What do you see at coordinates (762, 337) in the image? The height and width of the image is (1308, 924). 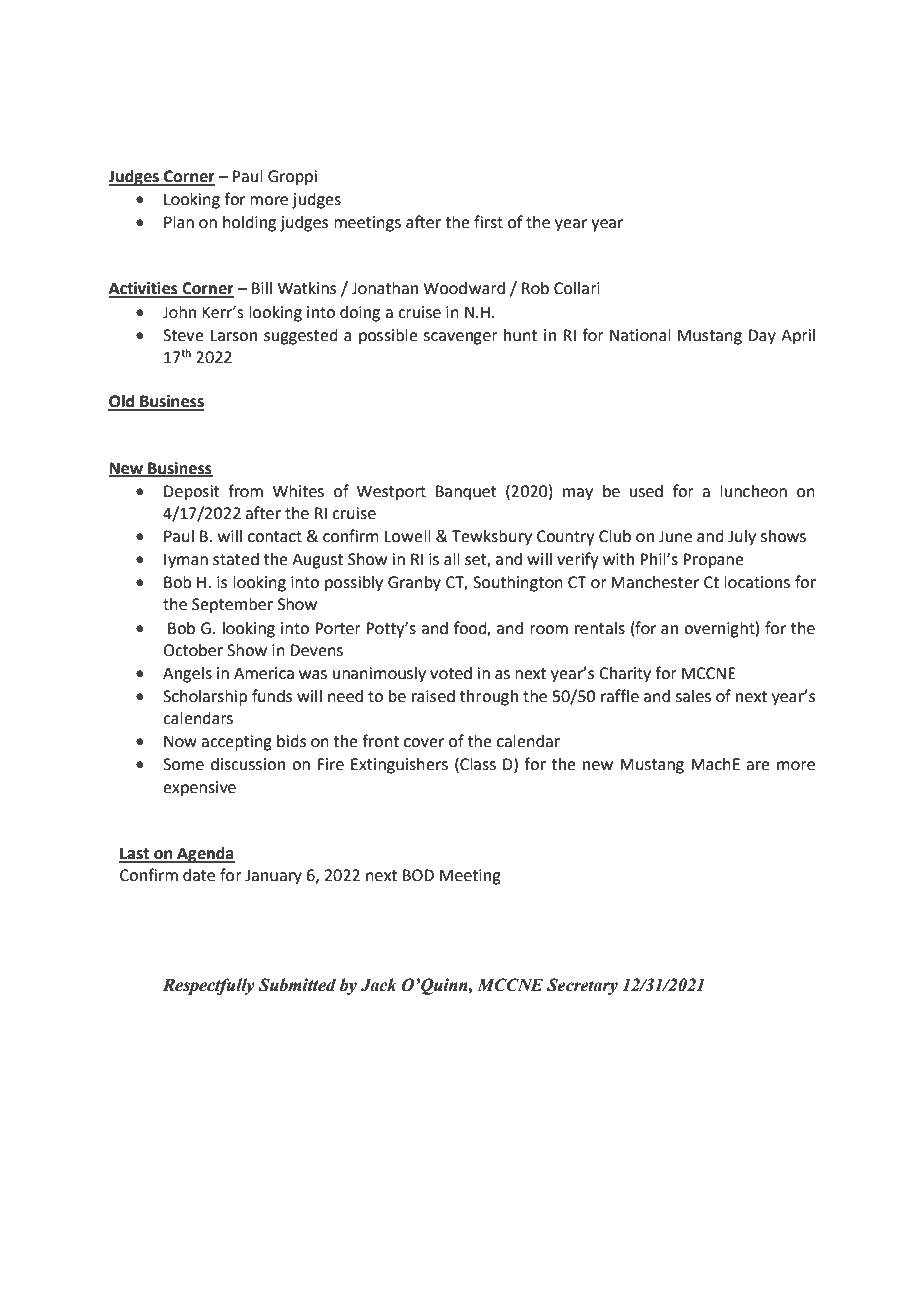 I see `Day` at bounding box center [762, 337].
